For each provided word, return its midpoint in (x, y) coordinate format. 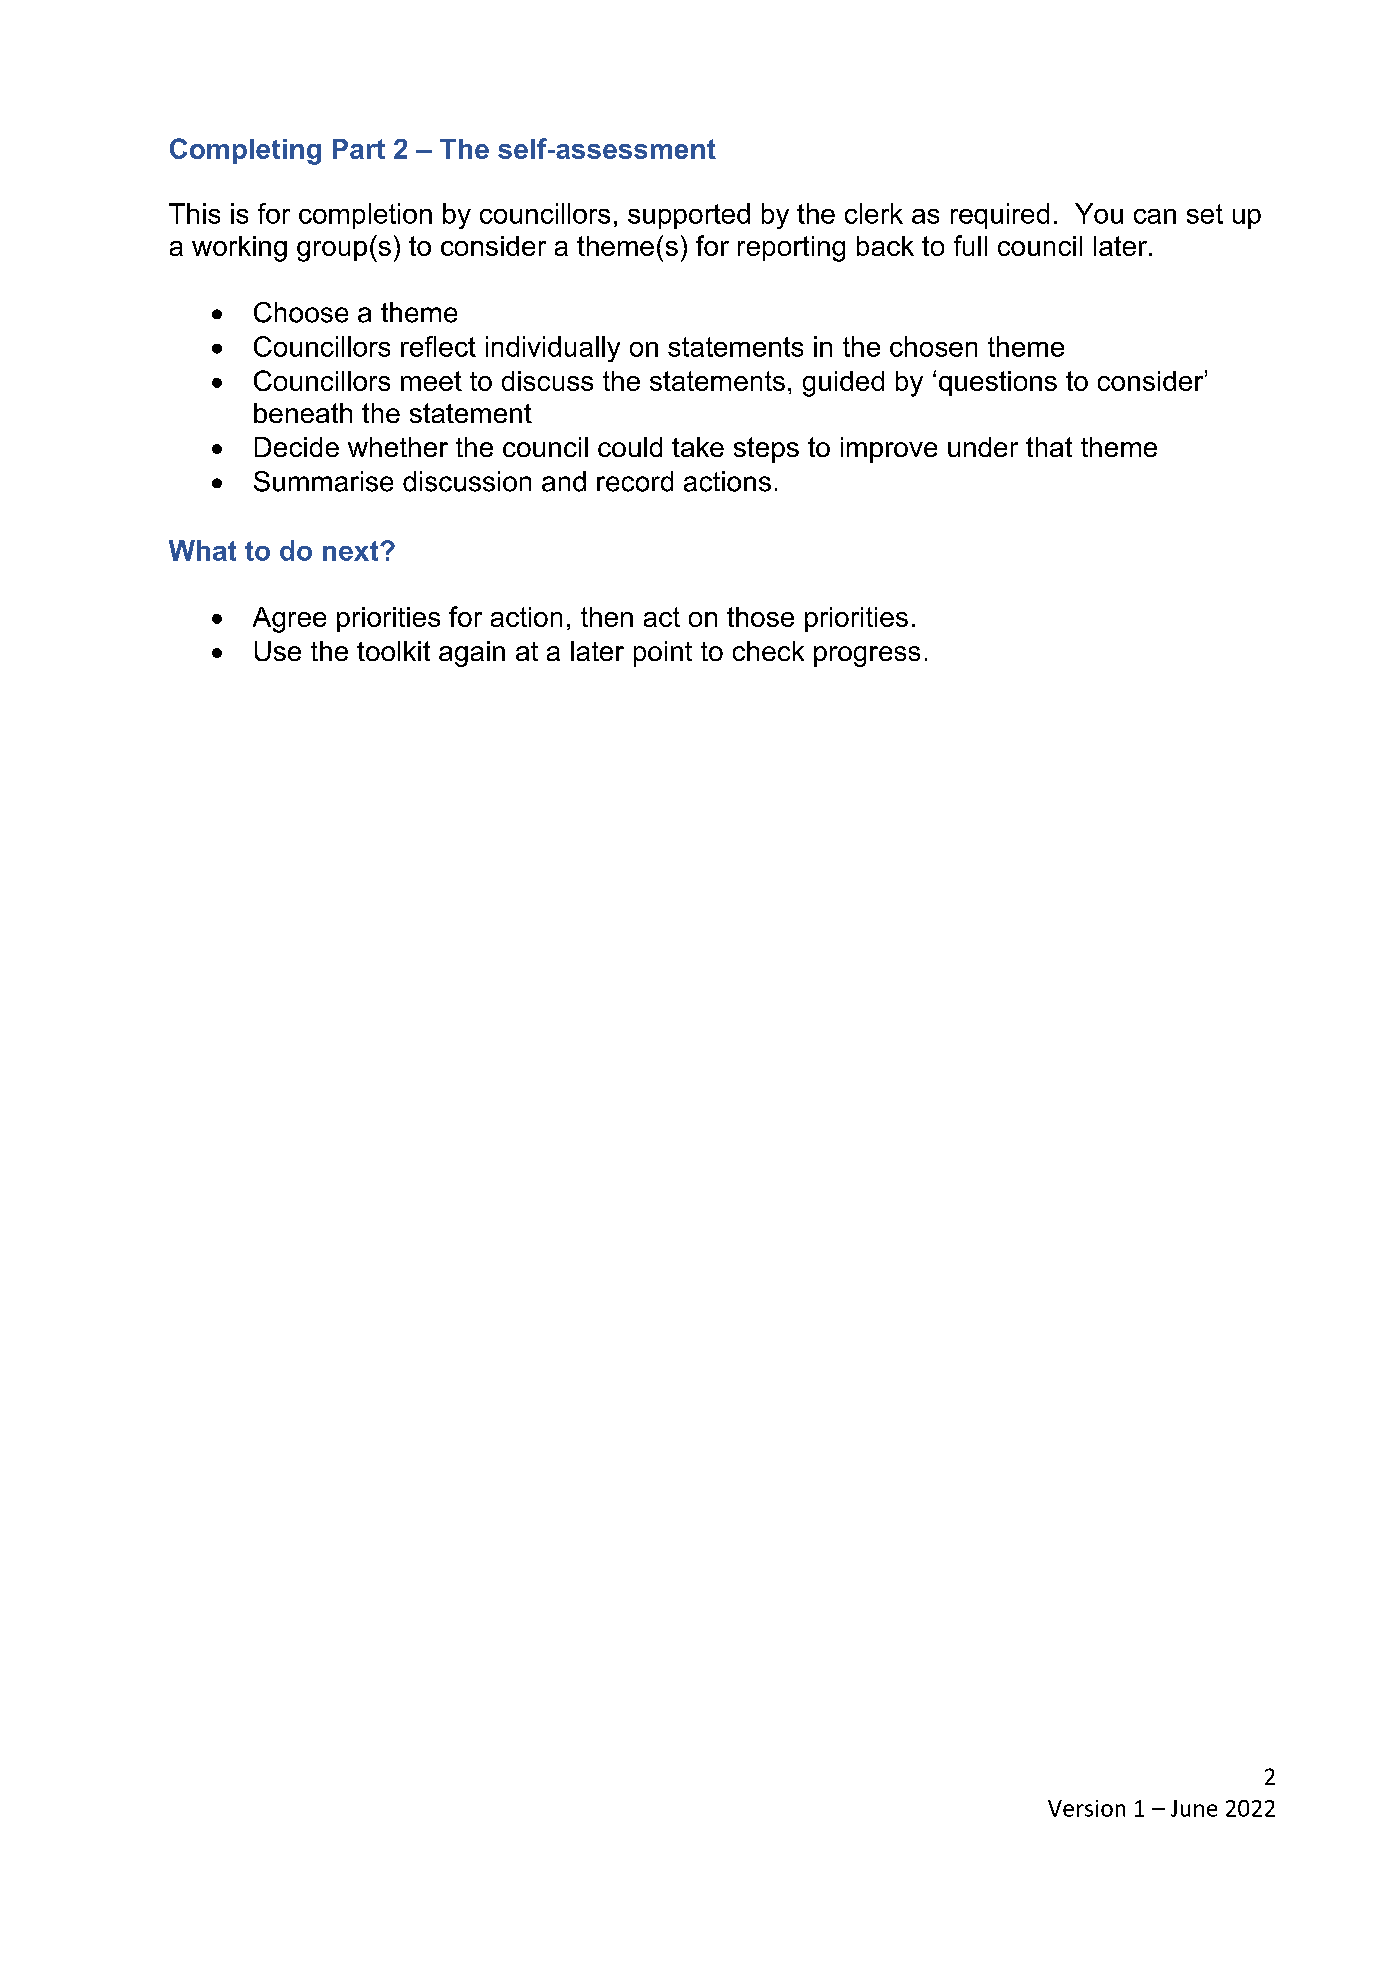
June (1194, 1808)
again (472, 654)
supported (689, 216)
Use (278, 651)
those (760, 617)
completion (365, 216)
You (1099, 213)
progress (867, 656)
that (1049, 447)
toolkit (393, 651)
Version (1086, 1808)
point (663, 654)
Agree (289, 620)
